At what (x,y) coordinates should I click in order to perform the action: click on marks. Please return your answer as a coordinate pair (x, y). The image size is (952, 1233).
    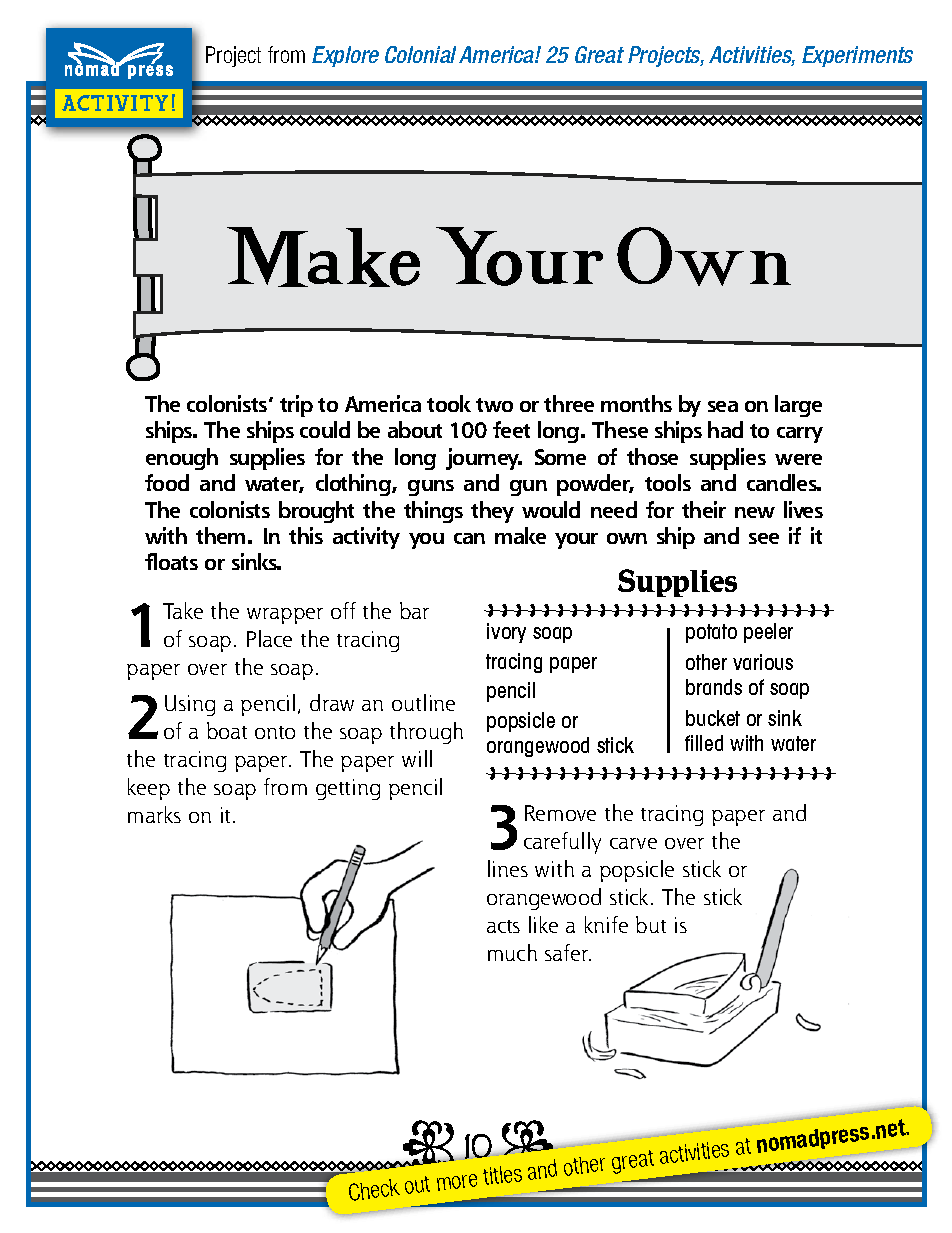
    Looking at the image, I should click on (154, 814).
